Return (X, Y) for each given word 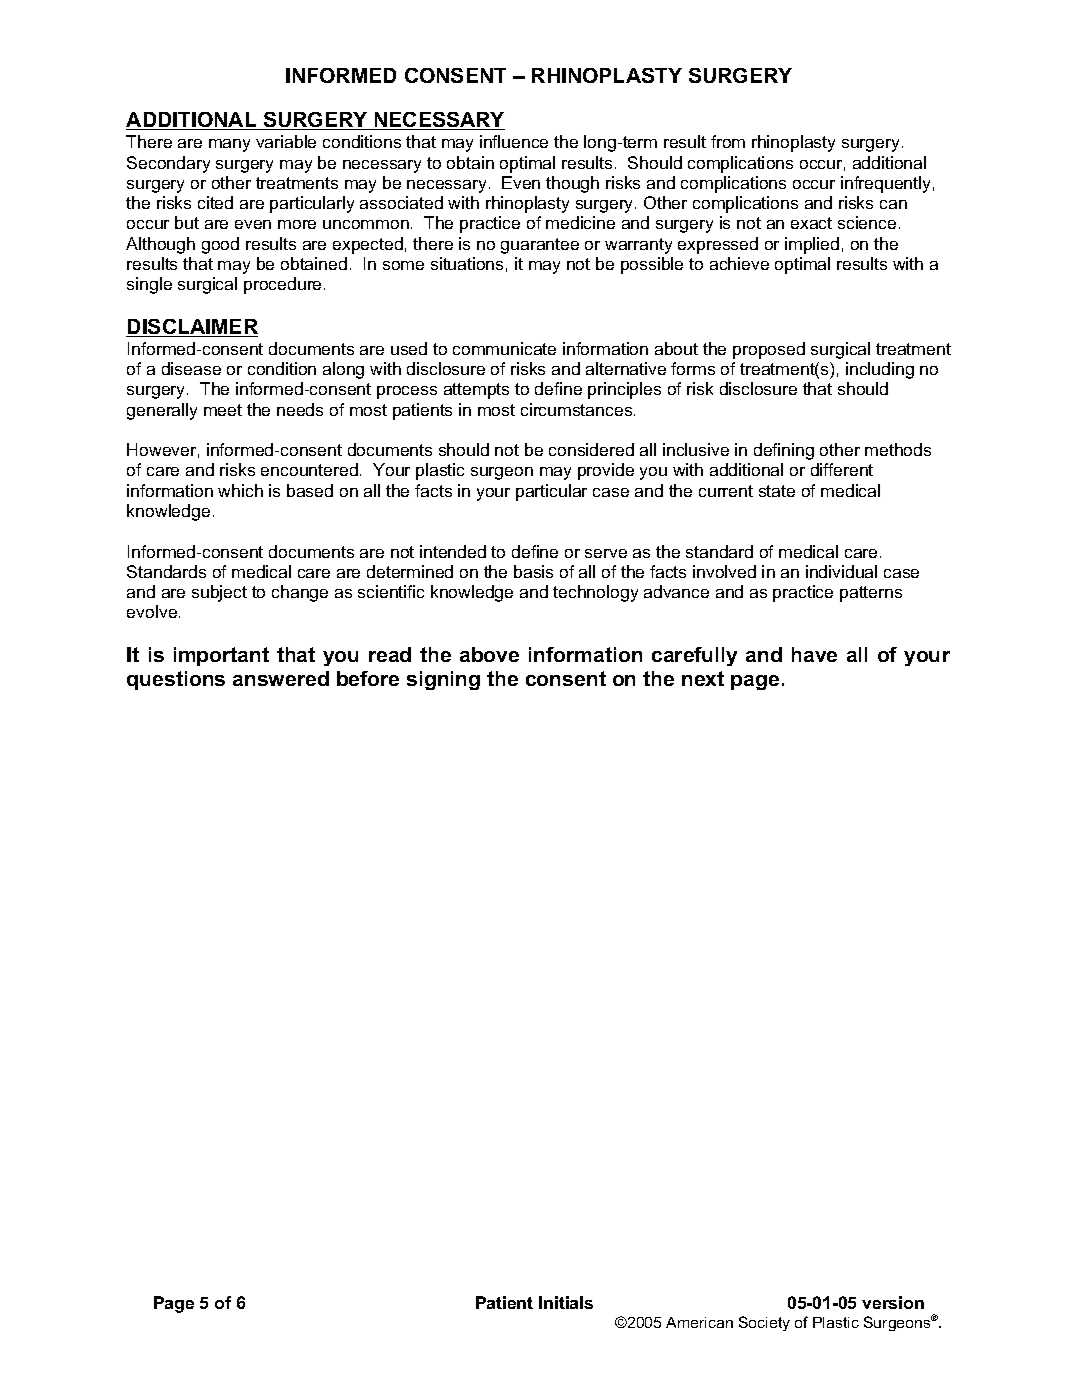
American (699, 1322)
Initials (566, 1302)
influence (514, 141)
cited (215, 202)
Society (764, 1323)
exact (811, 223)
